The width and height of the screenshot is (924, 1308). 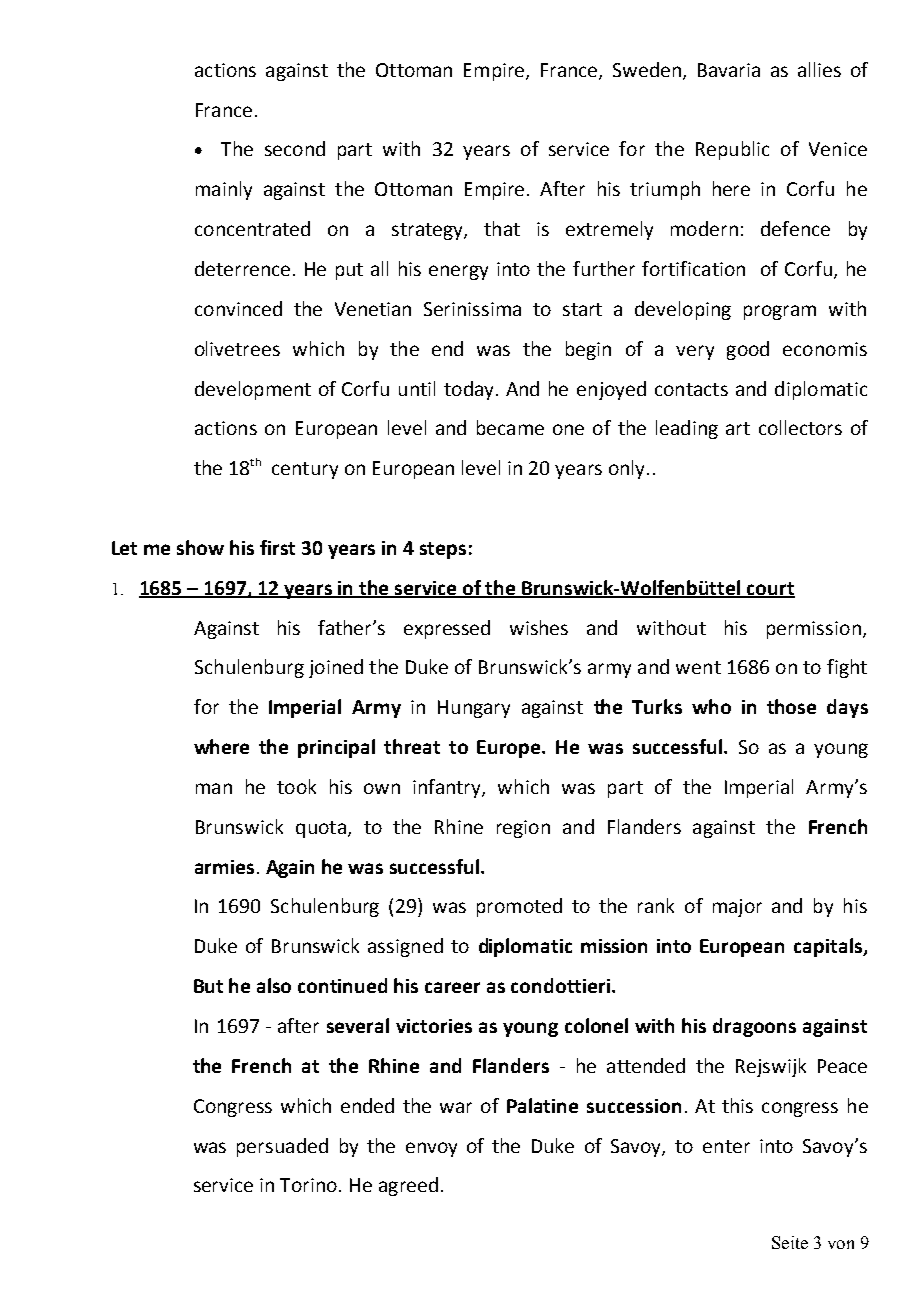 I want to click on Torino, so click(x=310, y=1185).
